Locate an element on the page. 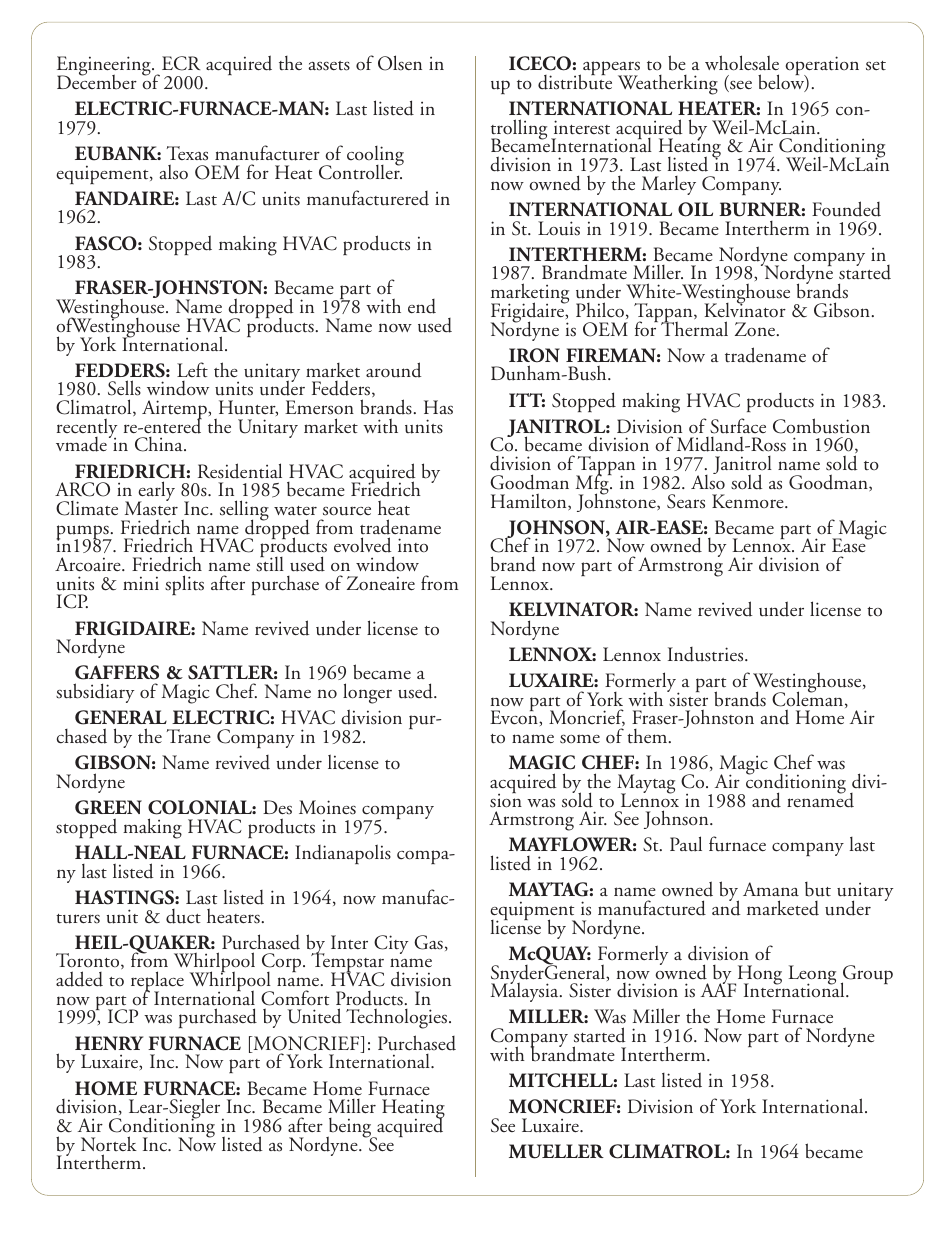 The height and width of the document is (1233, 952). MUELLER is located at coordinates (556, 1151).
